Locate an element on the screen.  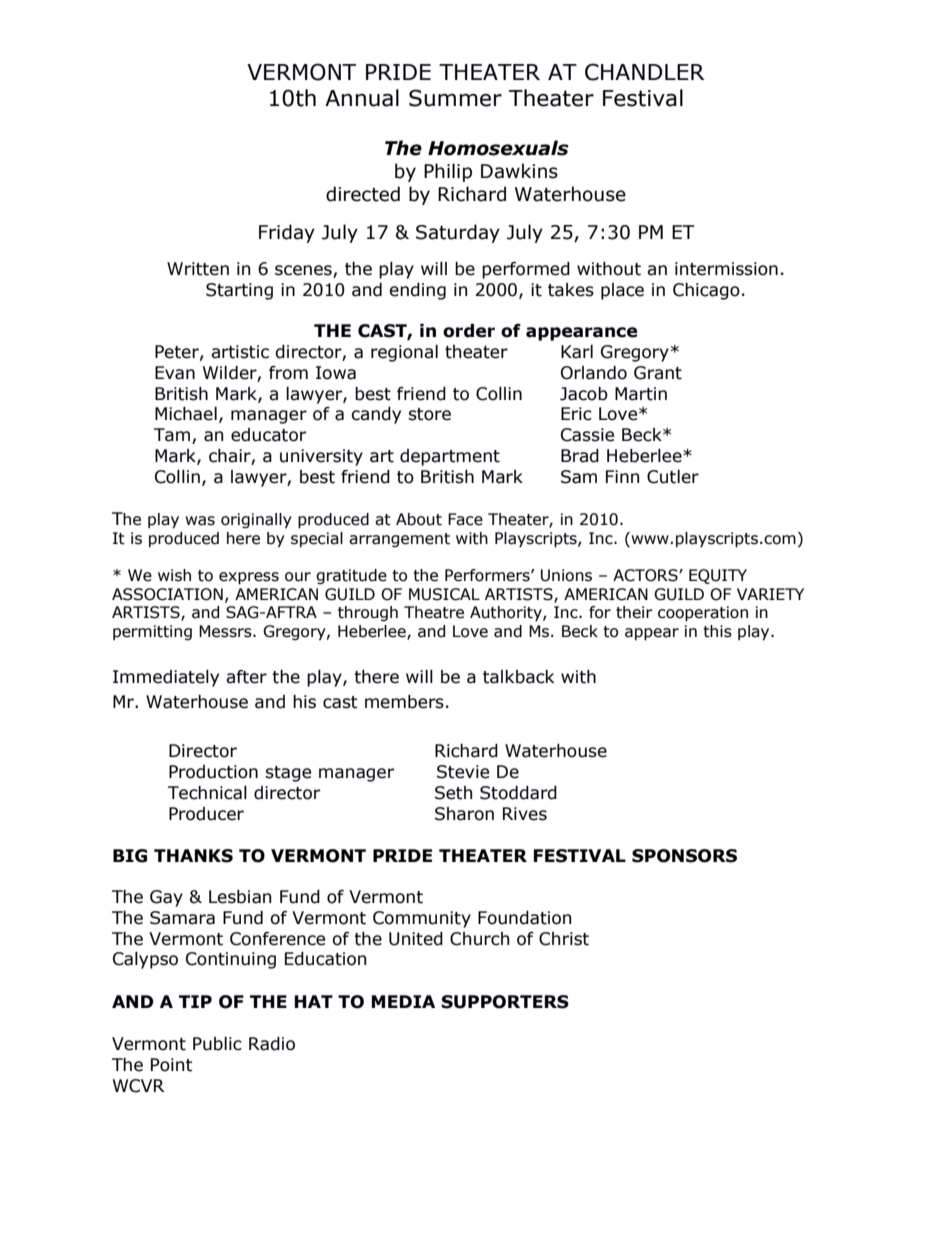
Annual is located at coordinates (362, 98).
